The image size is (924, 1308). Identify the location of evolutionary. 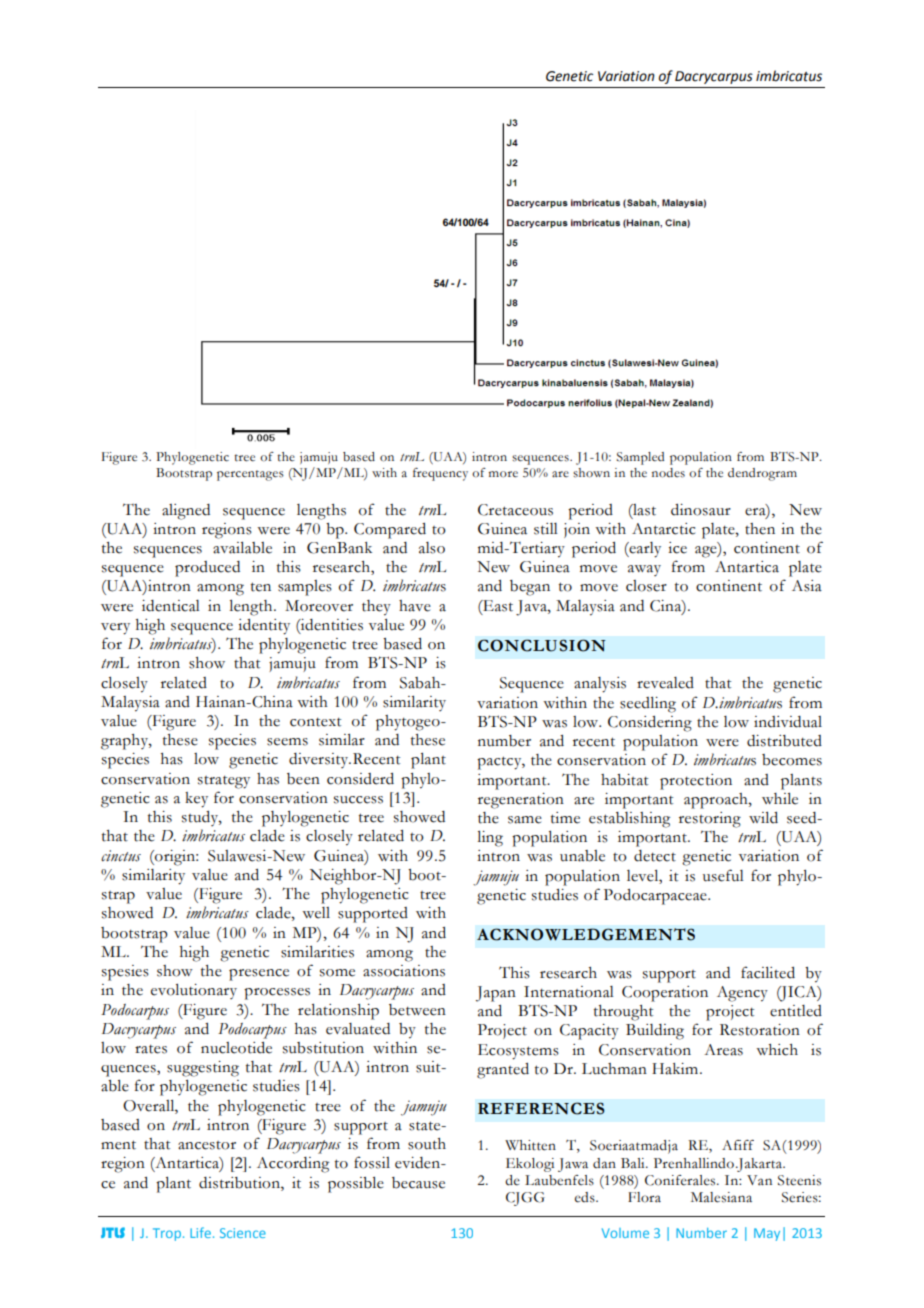
(194, 991).
